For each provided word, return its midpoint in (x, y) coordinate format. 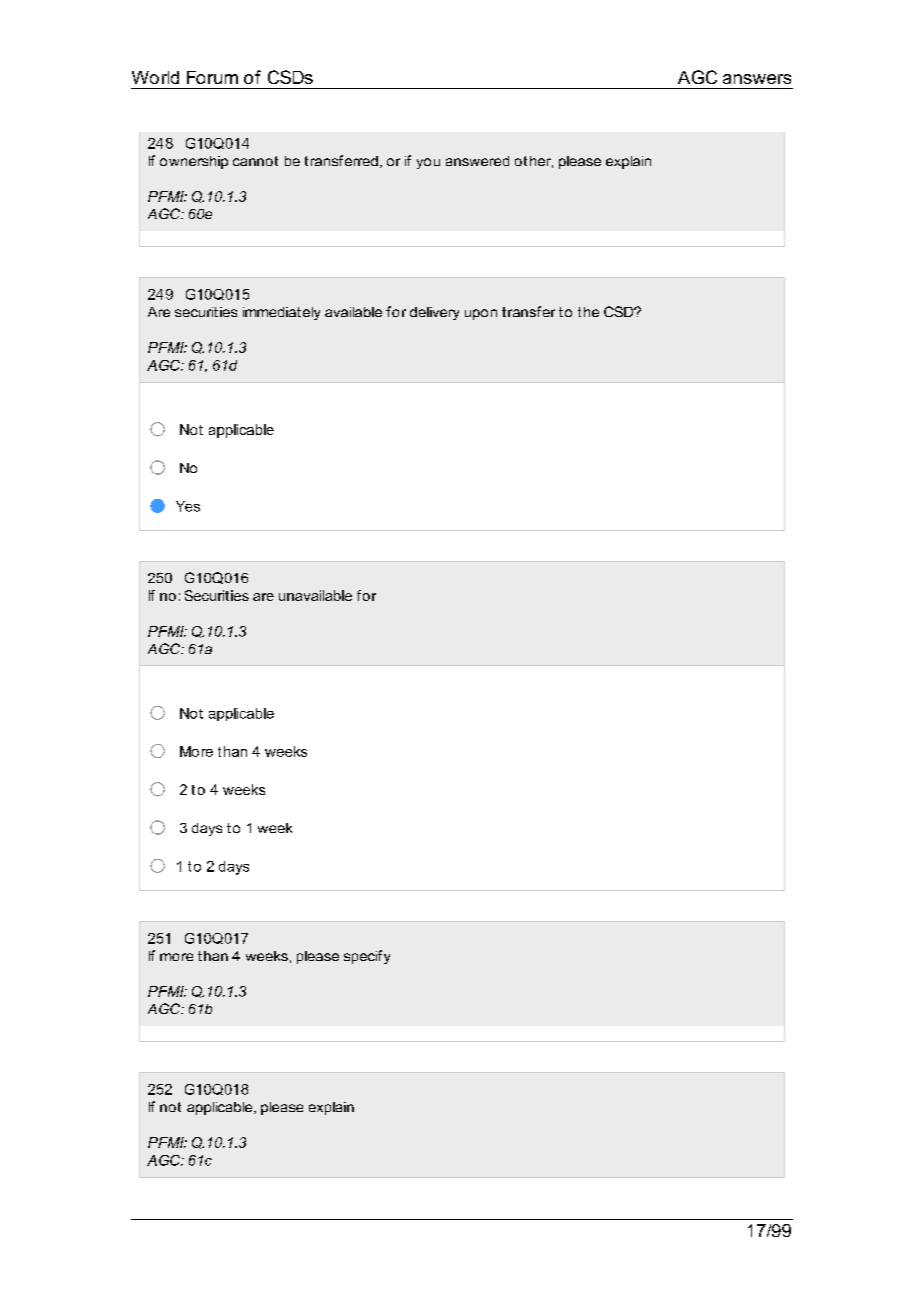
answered (477, 161)
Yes (188, 506)
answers (757, 79)
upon (481, 314)
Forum (212, 77)
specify (367, 957)
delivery (434, 313)
